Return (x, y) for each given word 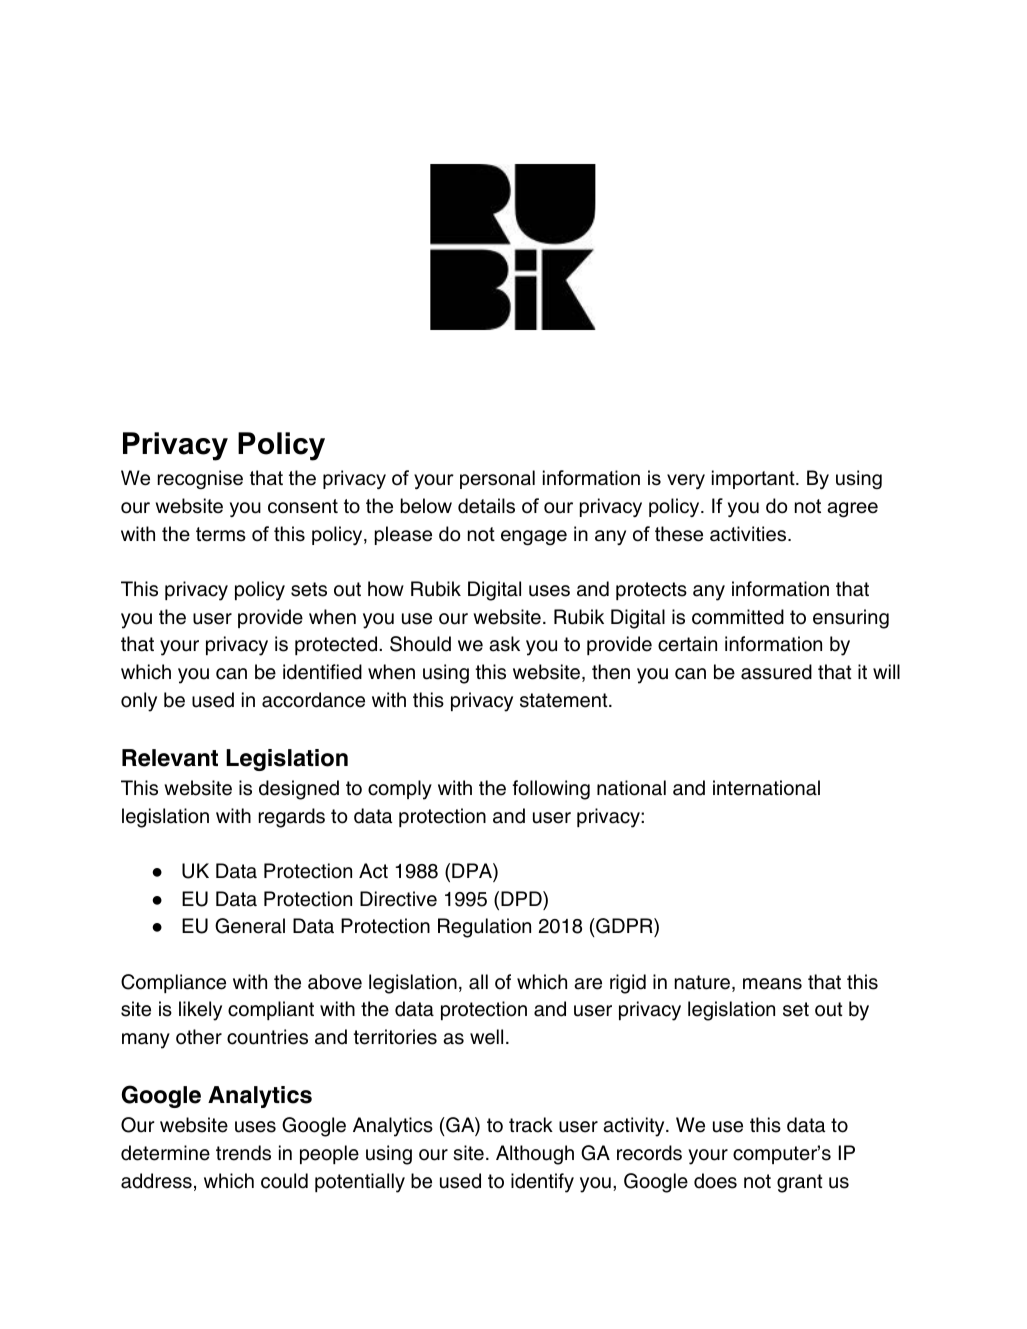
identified (322, 672)
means (772, 984)
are (588, 984)
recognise (200, 479)
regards (292, 818)
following (551, 790)
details (486, 506)
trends (243, 1153)
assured (776, 672)
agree (852, 510)
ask (504, 644)
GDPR (624, 927)
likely (200, 1011)
